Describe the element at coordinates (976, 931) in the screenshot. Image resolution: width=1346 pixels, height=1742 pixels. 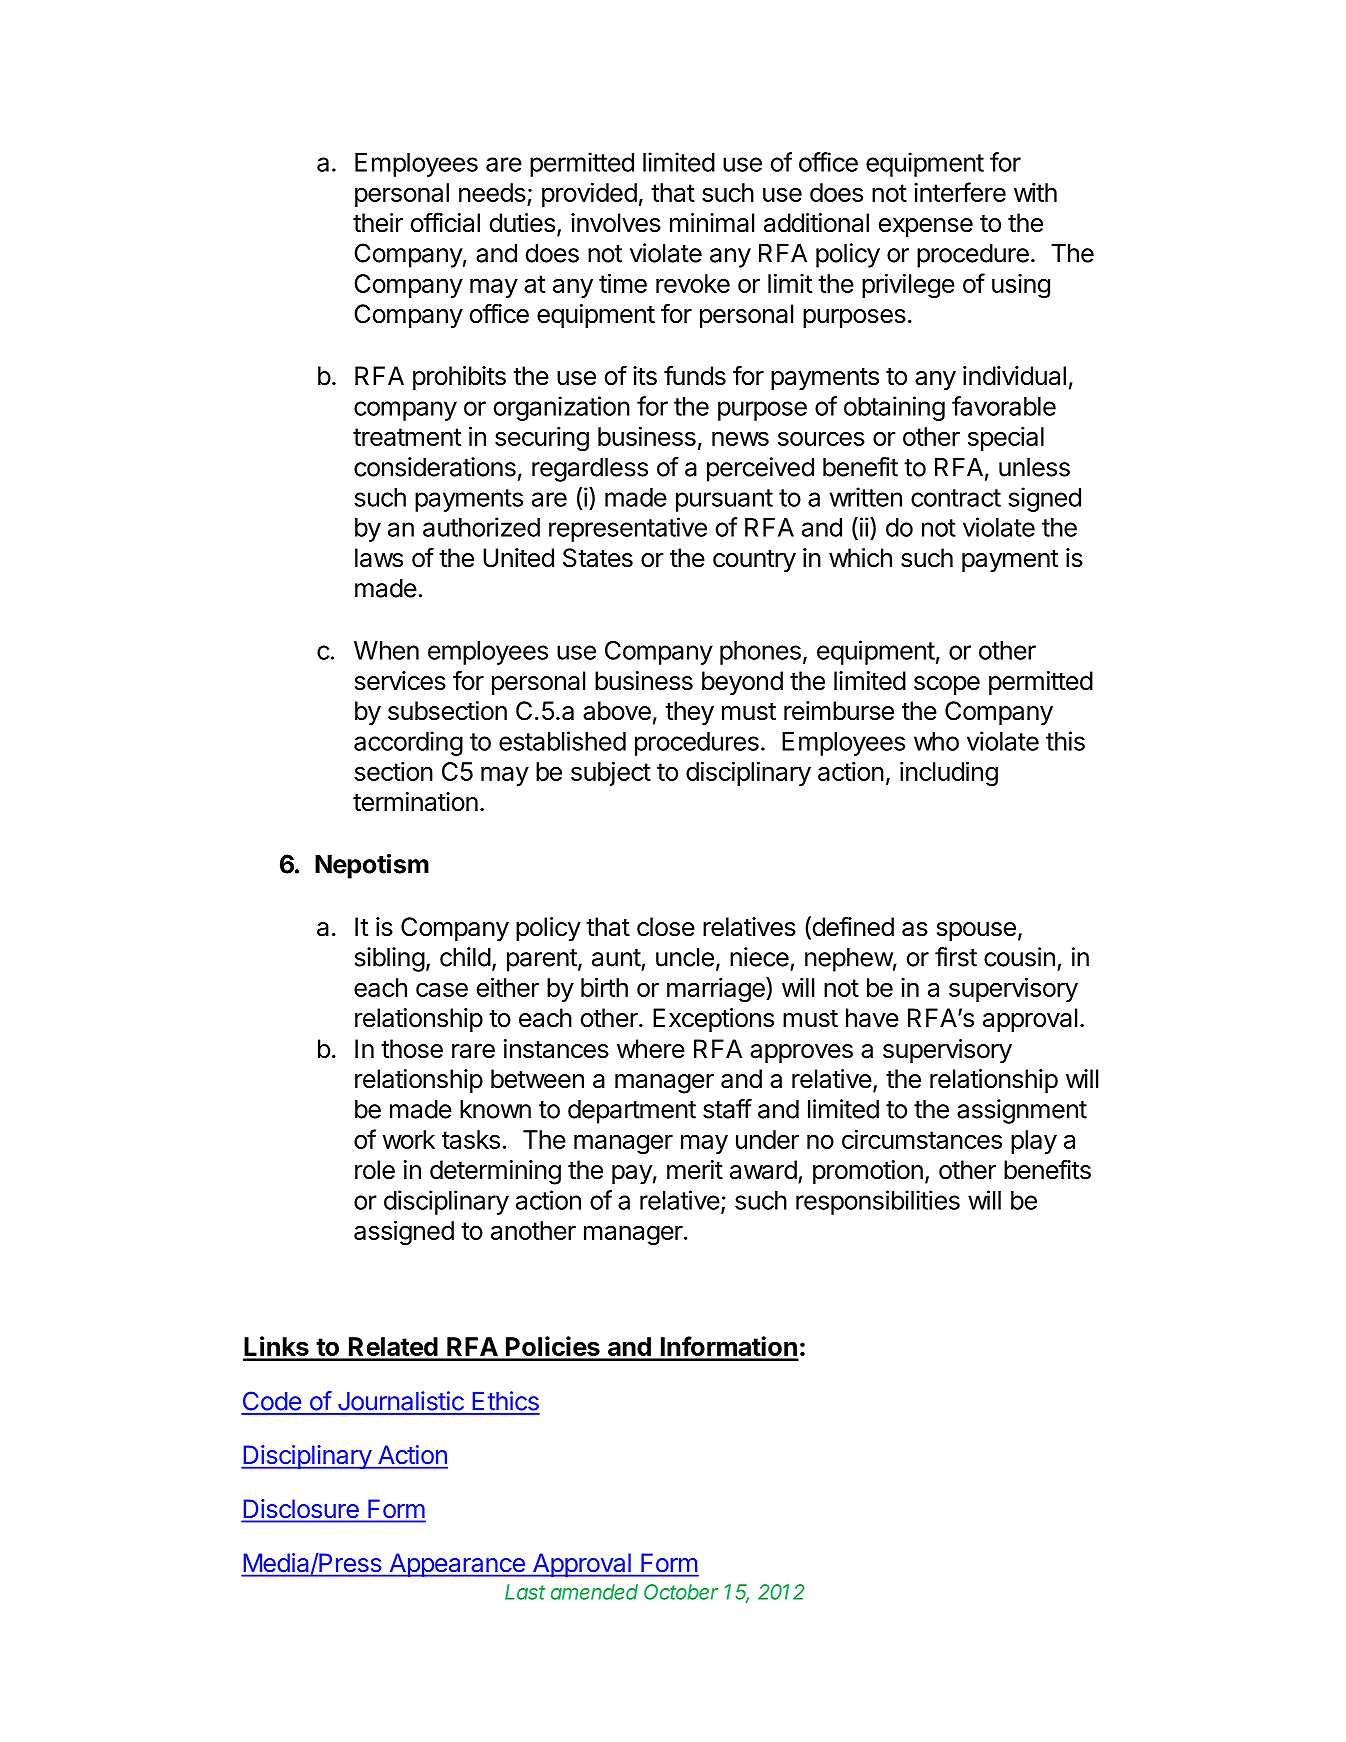
I see `spouse` at that location.
